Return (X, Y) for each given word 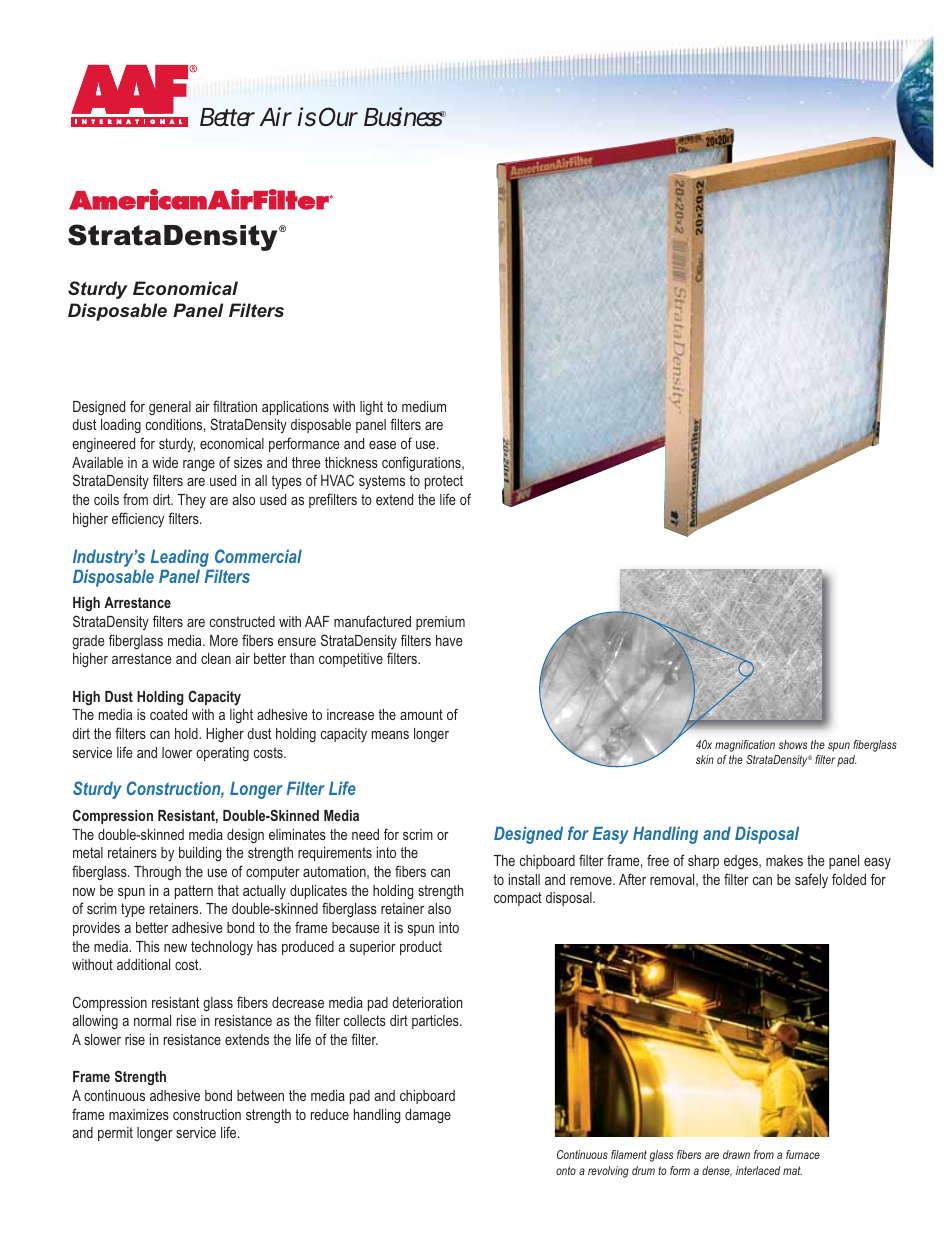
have (449, 640)
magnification (745, 746)
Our (338, 116)
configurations (422, 463)
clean (216, 658)
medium (424, 406)
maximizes (139, 1114)
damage (428, 1116)
